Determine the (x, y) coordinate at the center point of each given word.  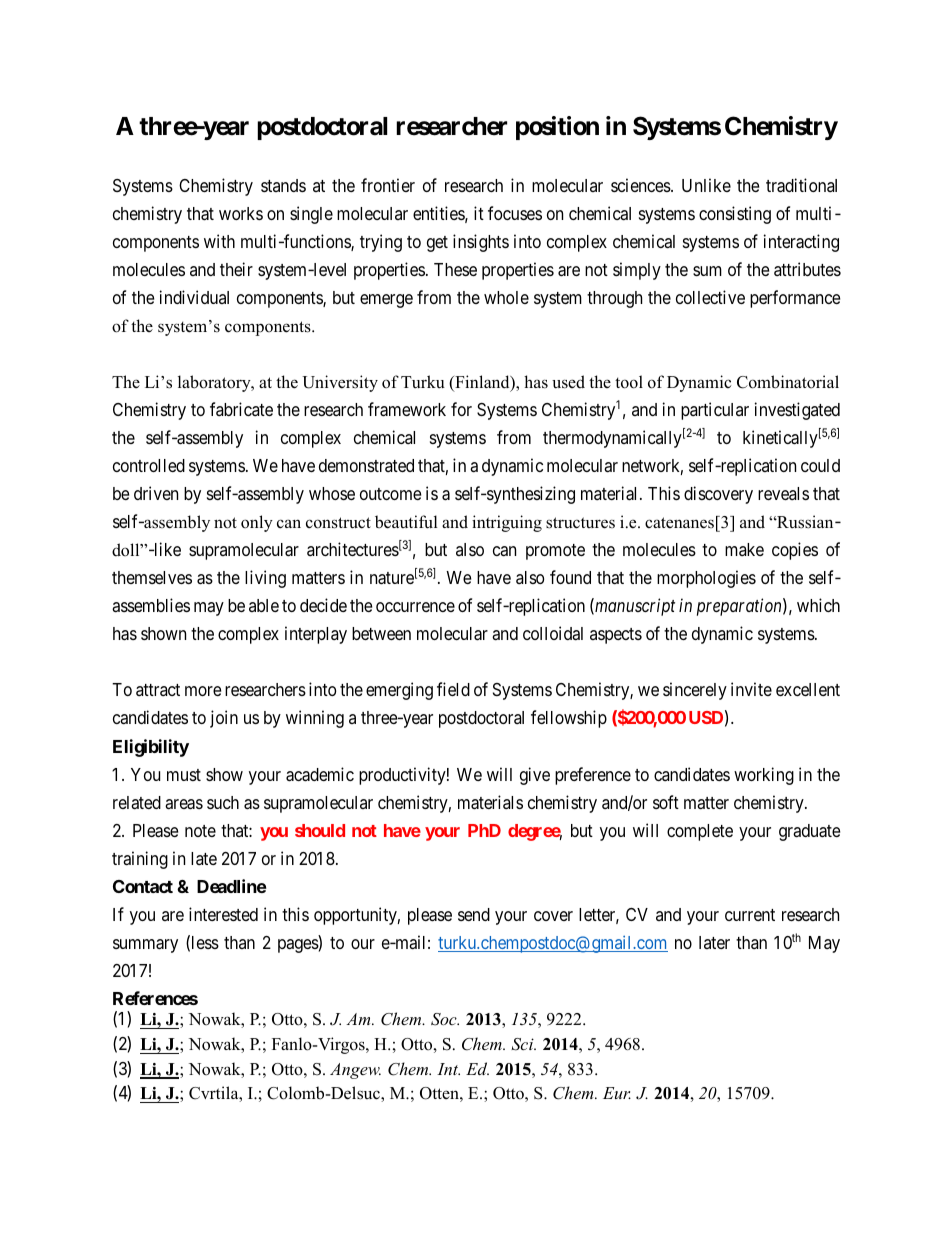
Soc (445, 1019)
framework (407, 409)
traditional (801, 185)
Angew (355, 1071)
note (200, 831)
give (535, 776)
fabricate (241, 409)
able (264, 605)
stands (283, 185)
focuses (515, 213)
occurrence (415, 607)
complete (700, 832)
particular (715, 411)
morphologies (706, 579)
